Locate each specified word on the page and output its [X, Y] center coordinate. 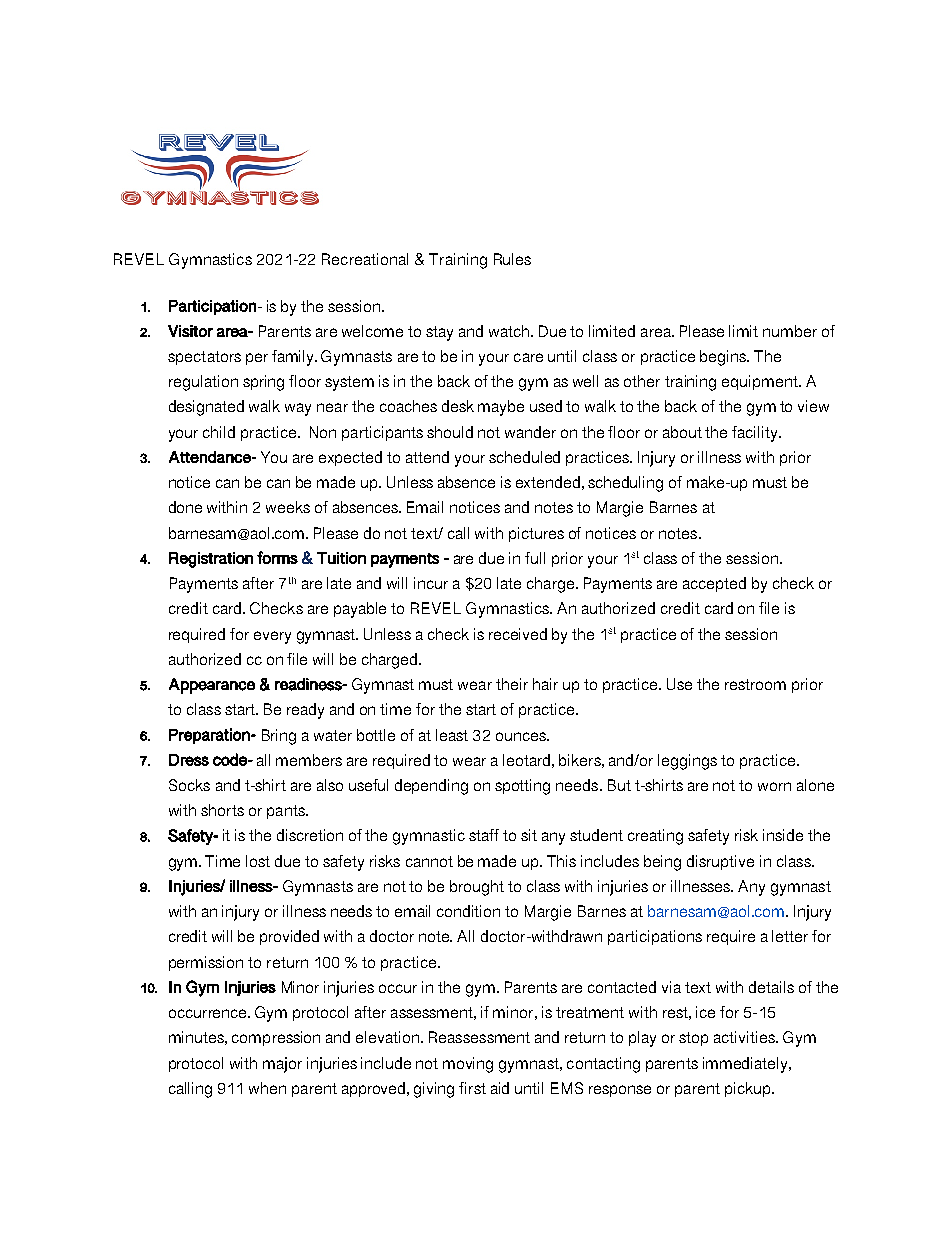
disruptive [720, 862]
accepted [714, 584]
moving [468, 1065]
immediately [746, 1065]
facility [756, 434]
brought [477, 888]
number [790, 331]
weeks [288, 507]
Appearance [212, 686]
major [282, 1065]
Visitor [190, 331]
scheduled [524, 457]
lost [258, 861]
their [512, 684]
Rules [512, 259]
